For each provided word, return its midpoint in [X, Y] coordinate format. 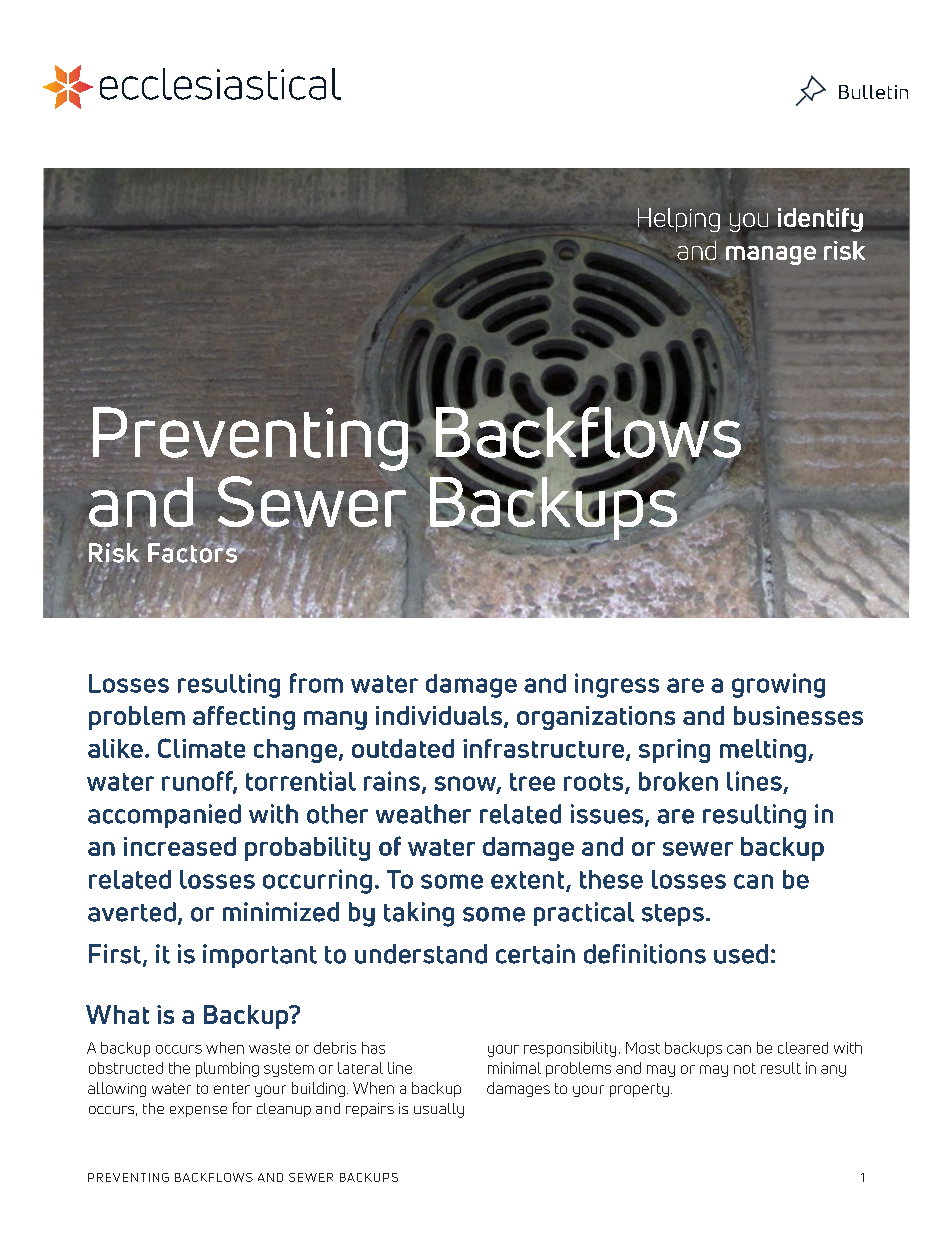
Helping [679, 220]
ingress [617, 685]
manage [771, 254]
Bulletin [873, 92]
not [745, 1068]
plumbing [227, 1069]
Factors [193, 552]
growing [778, 685]
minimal [514, 1068]
